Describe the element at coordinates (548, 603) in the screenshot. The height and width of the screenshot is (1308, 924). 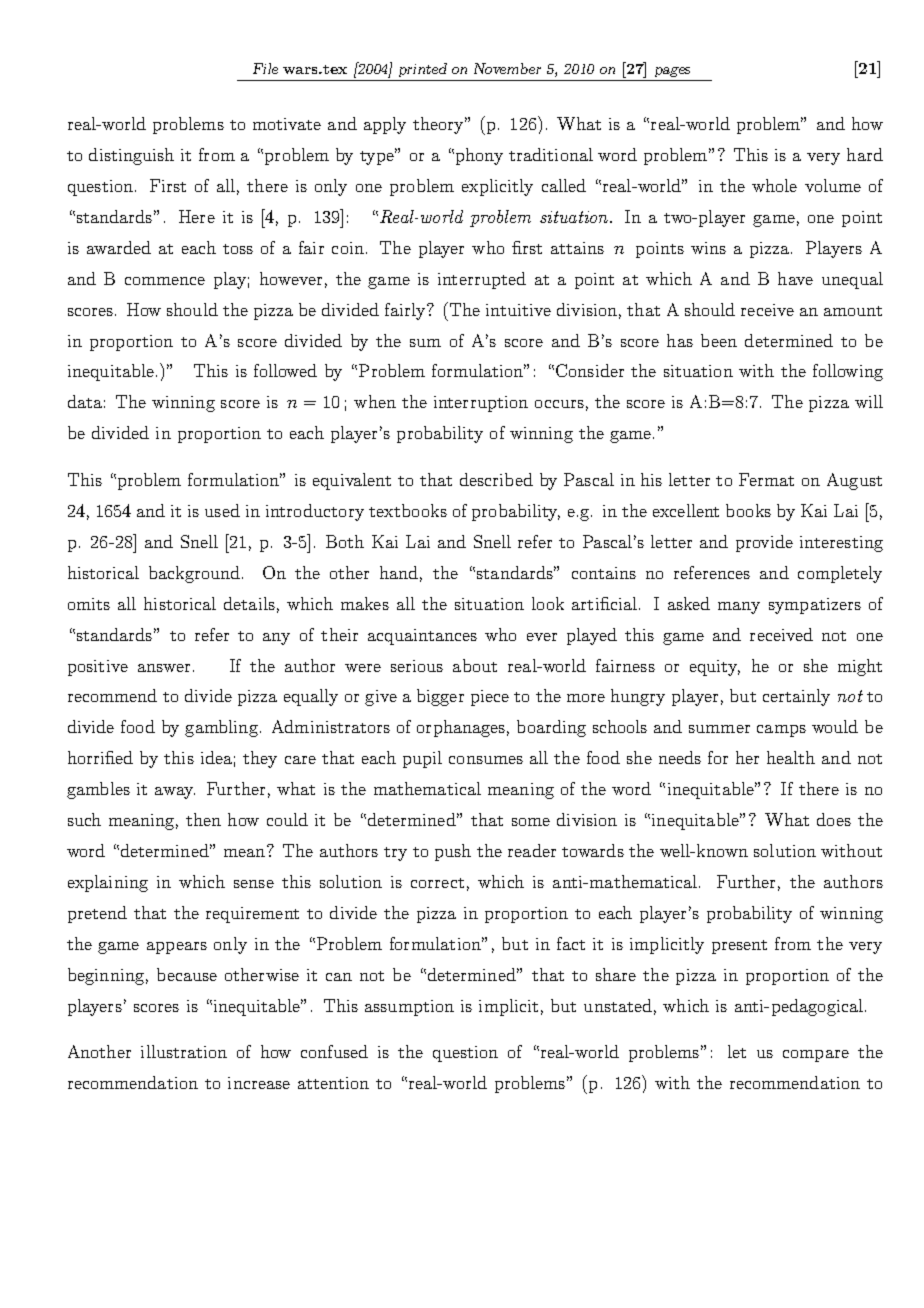
I see `look` at that location.
